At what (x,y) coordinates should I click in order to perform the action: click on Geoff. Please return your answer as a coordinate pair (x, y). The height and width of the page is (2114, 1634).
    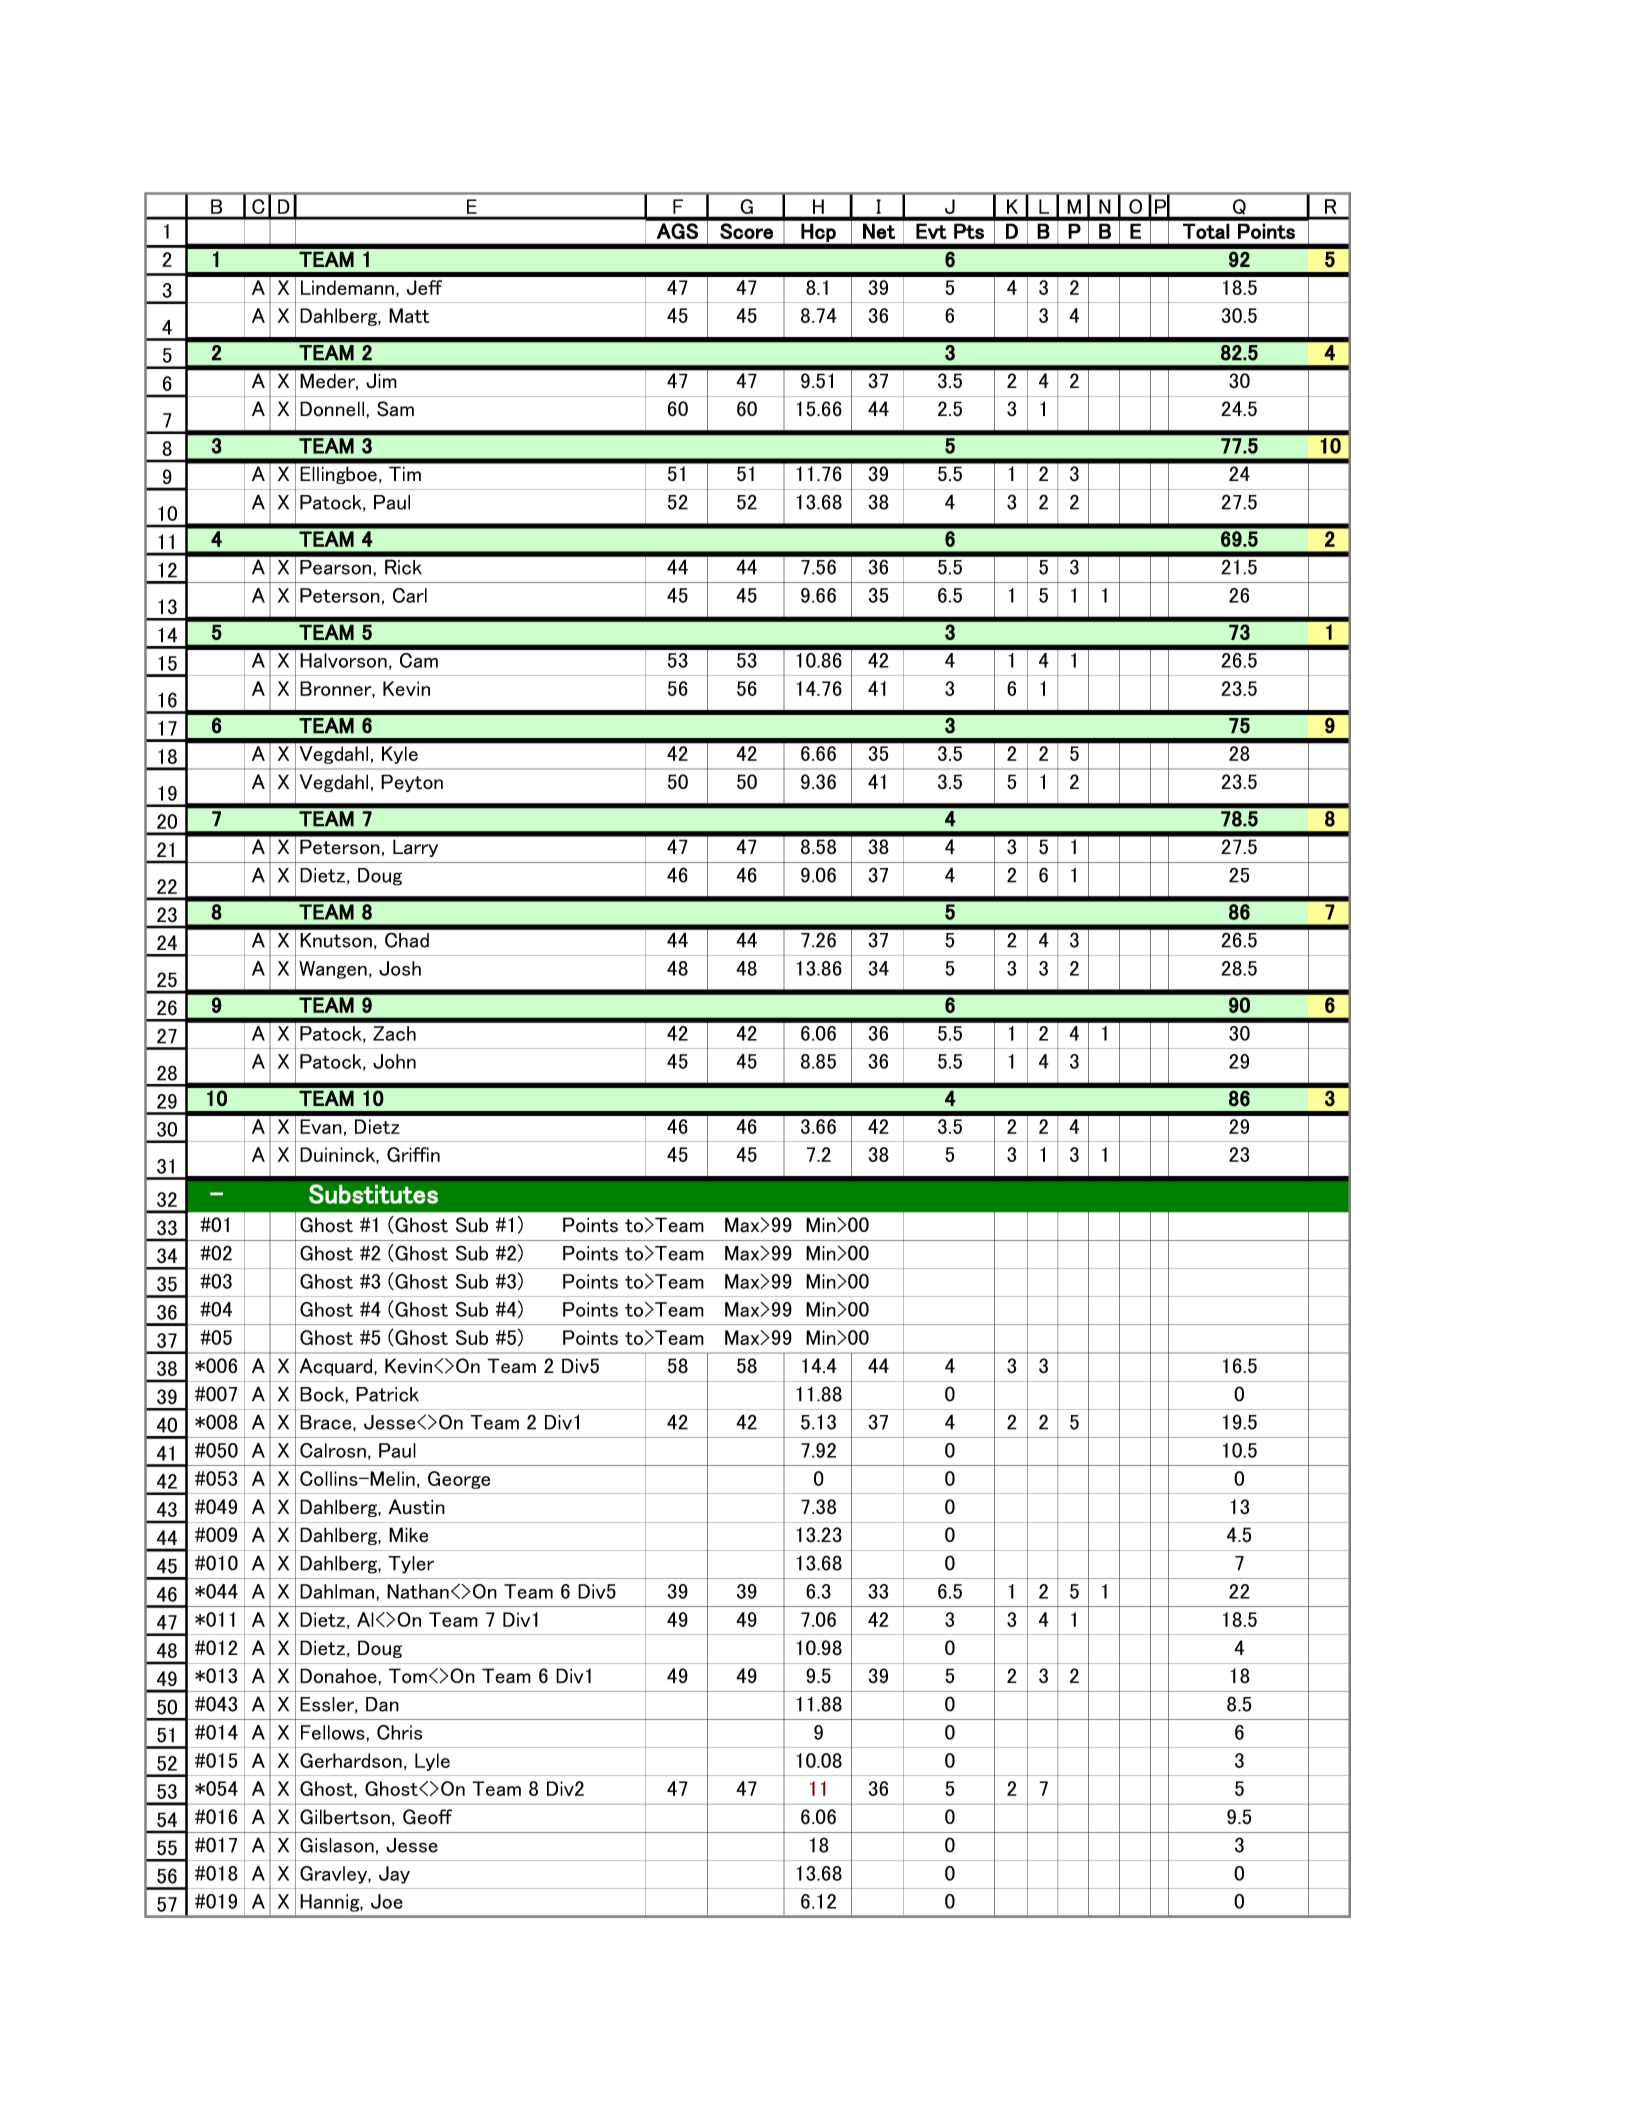
    Looking at the image, I should click on (427, 1817).
